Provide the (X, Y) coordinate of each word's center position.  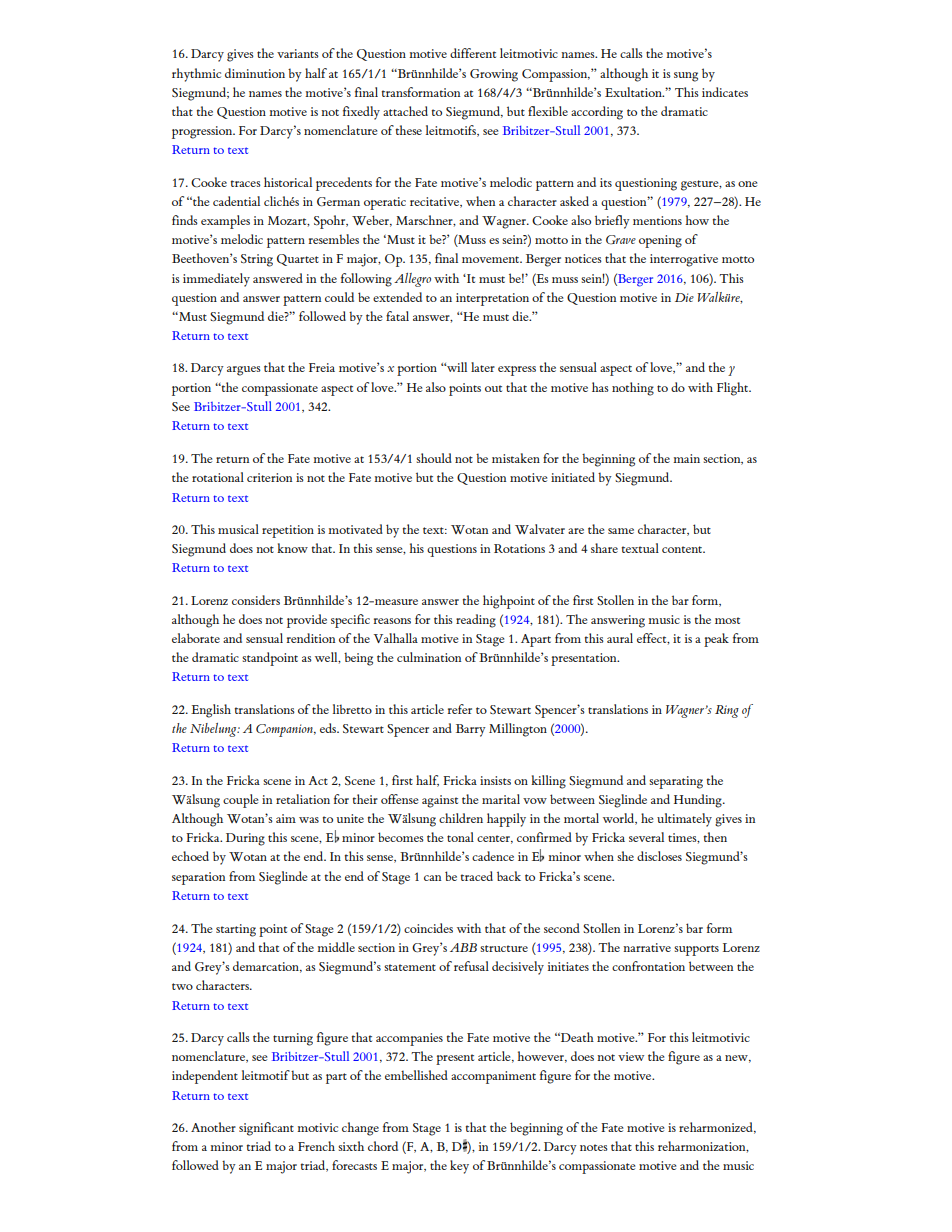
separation (198, 878)
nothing (633, 389)
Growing (494, 75)
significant (266, 1129)
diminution (255, 73)
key (459, 1167)
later (483, 367)
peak (716, 640)
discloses (659, 856)
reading (476, 621)
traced (477, 876)
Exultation (634, 92)
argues (244, 371)
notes (594, 1147)
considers (256, 600)
